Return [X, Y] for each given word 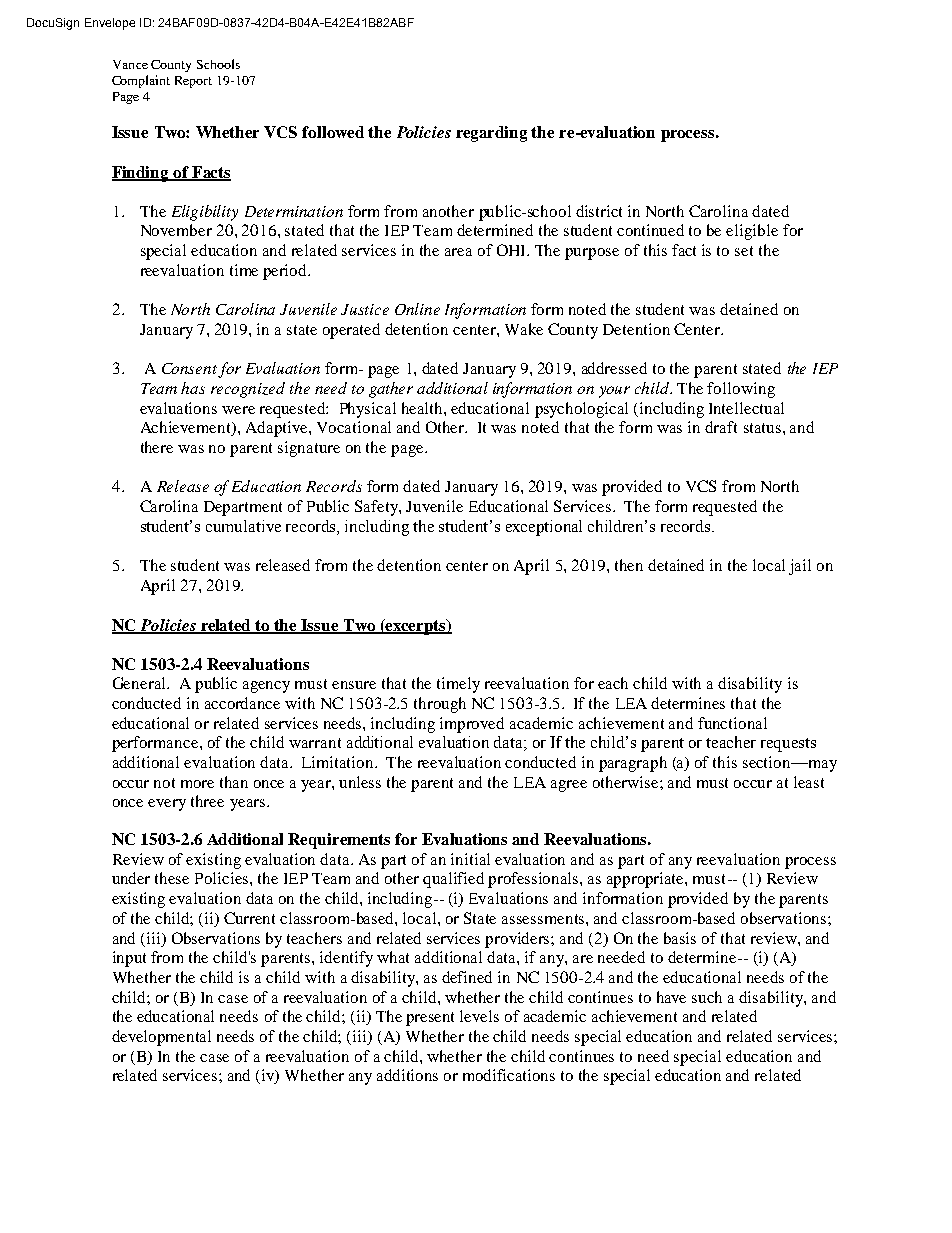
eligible [752, 232]
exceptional [544, 528]
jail [800, 567]
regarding [491, 134]
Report [193, 82]
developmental [161, 1038]
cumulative [243, 526]
